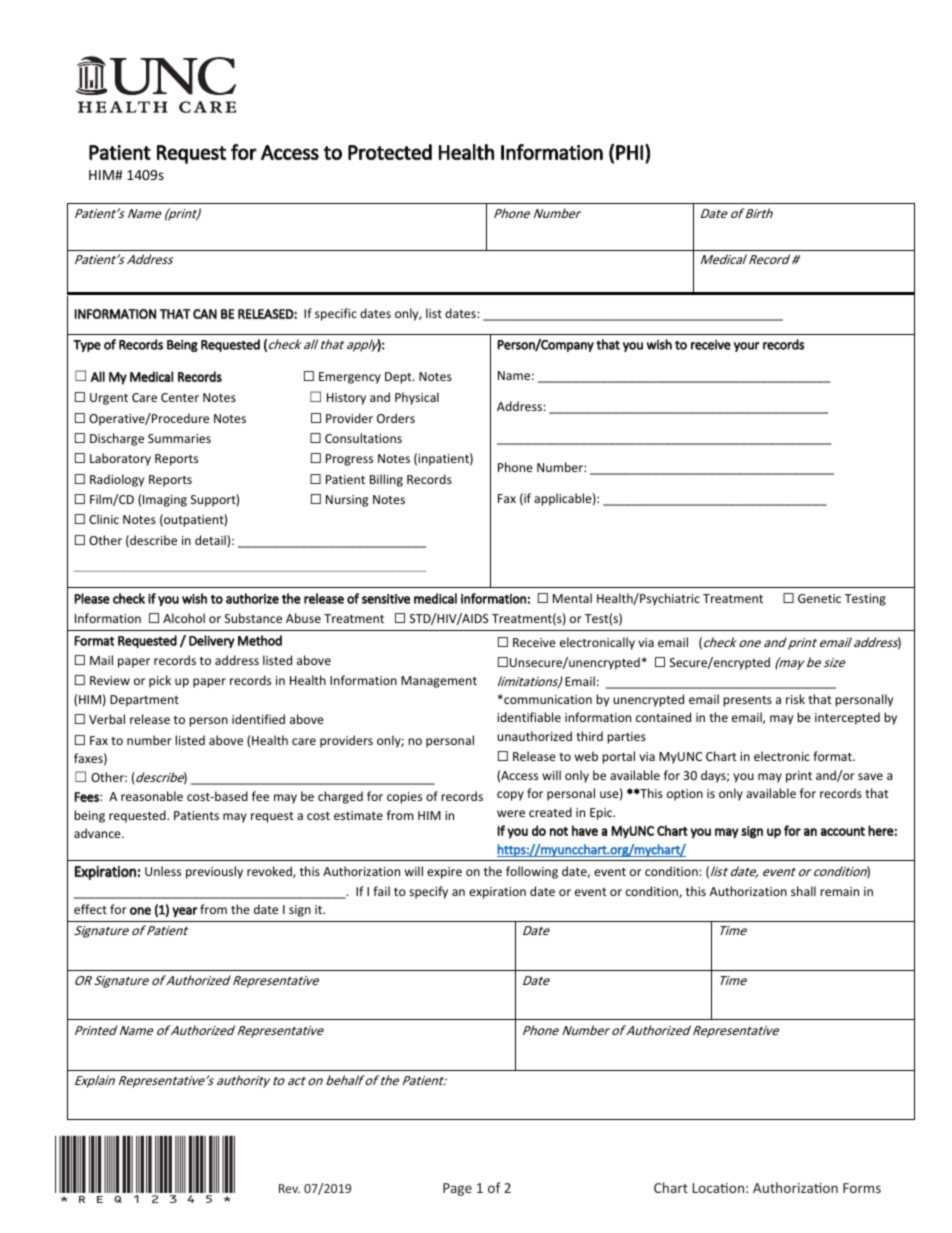 The height and width of the document is (1233, 952). Describe the element at coordinates (211, 540) in the document. I see `detail` at that location.
